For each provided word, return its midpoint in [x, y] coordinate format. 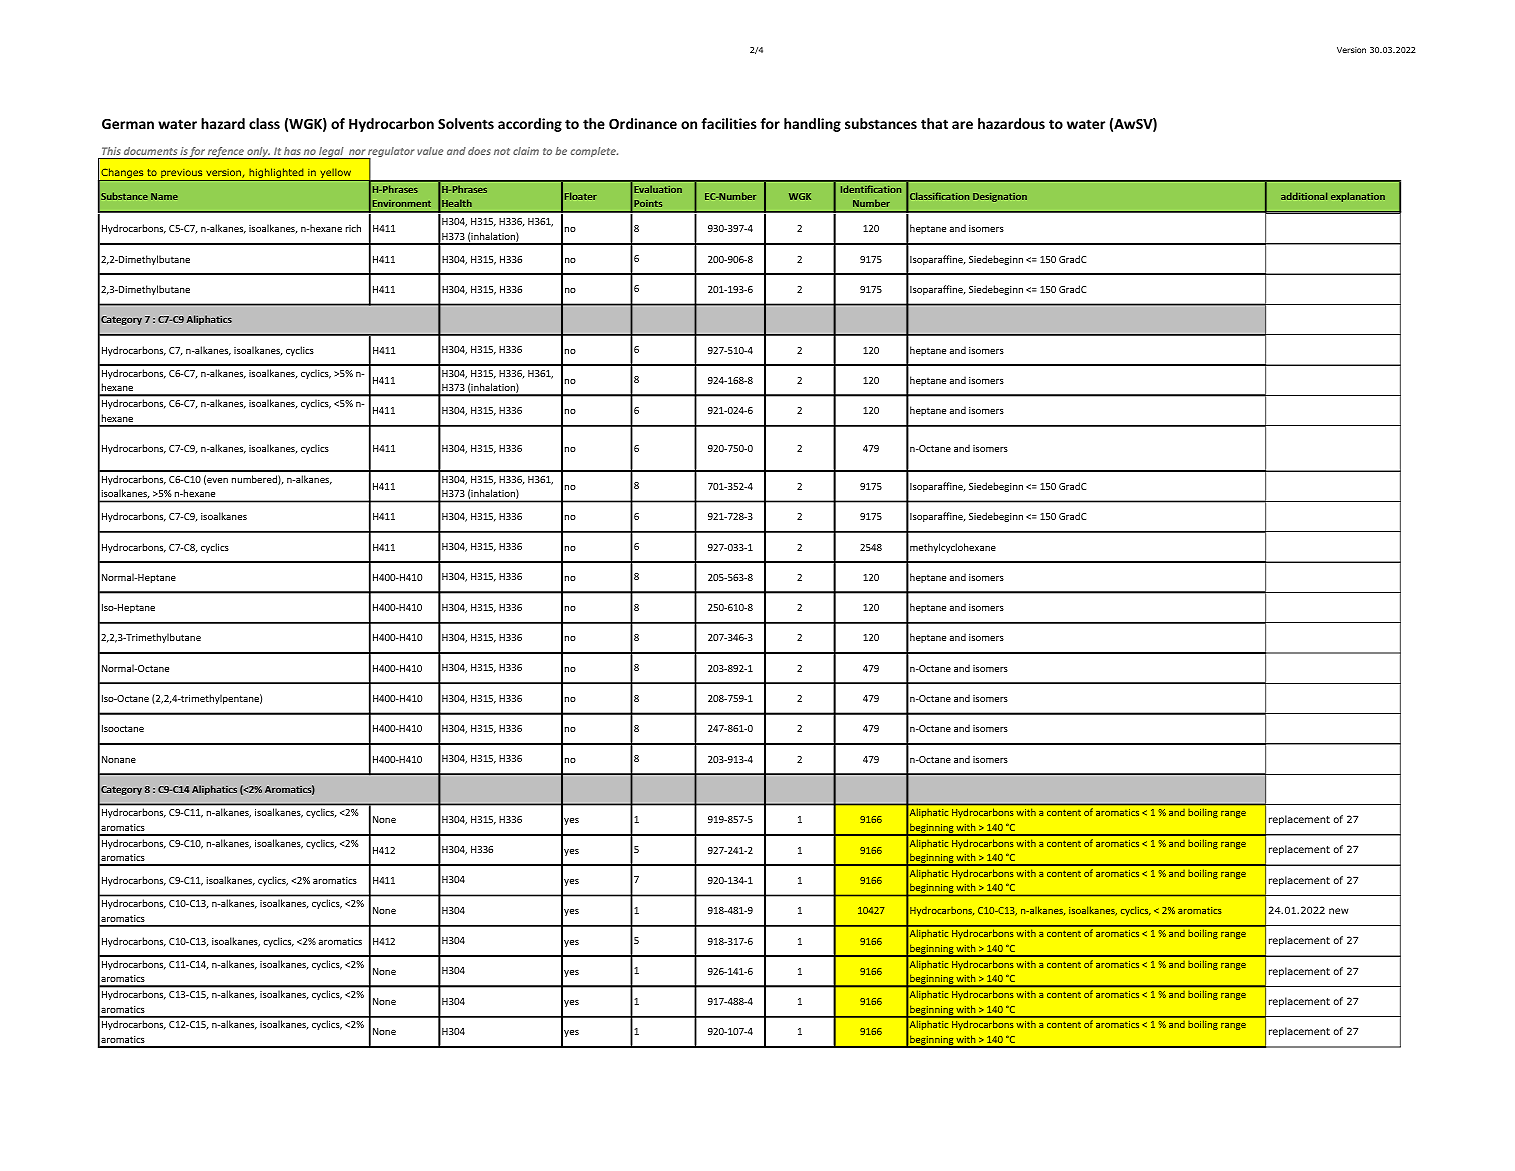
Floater [581, 196]
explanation [1358, 197]
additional [1304, 196]
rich [353, 228]
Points [648, 203]
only [258, 153]
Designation [1000, 197]
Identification [871, 189]
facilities [729, 123]
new [1338, 911]
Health [457, 203]
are [962, 125]
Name [164, 196]
